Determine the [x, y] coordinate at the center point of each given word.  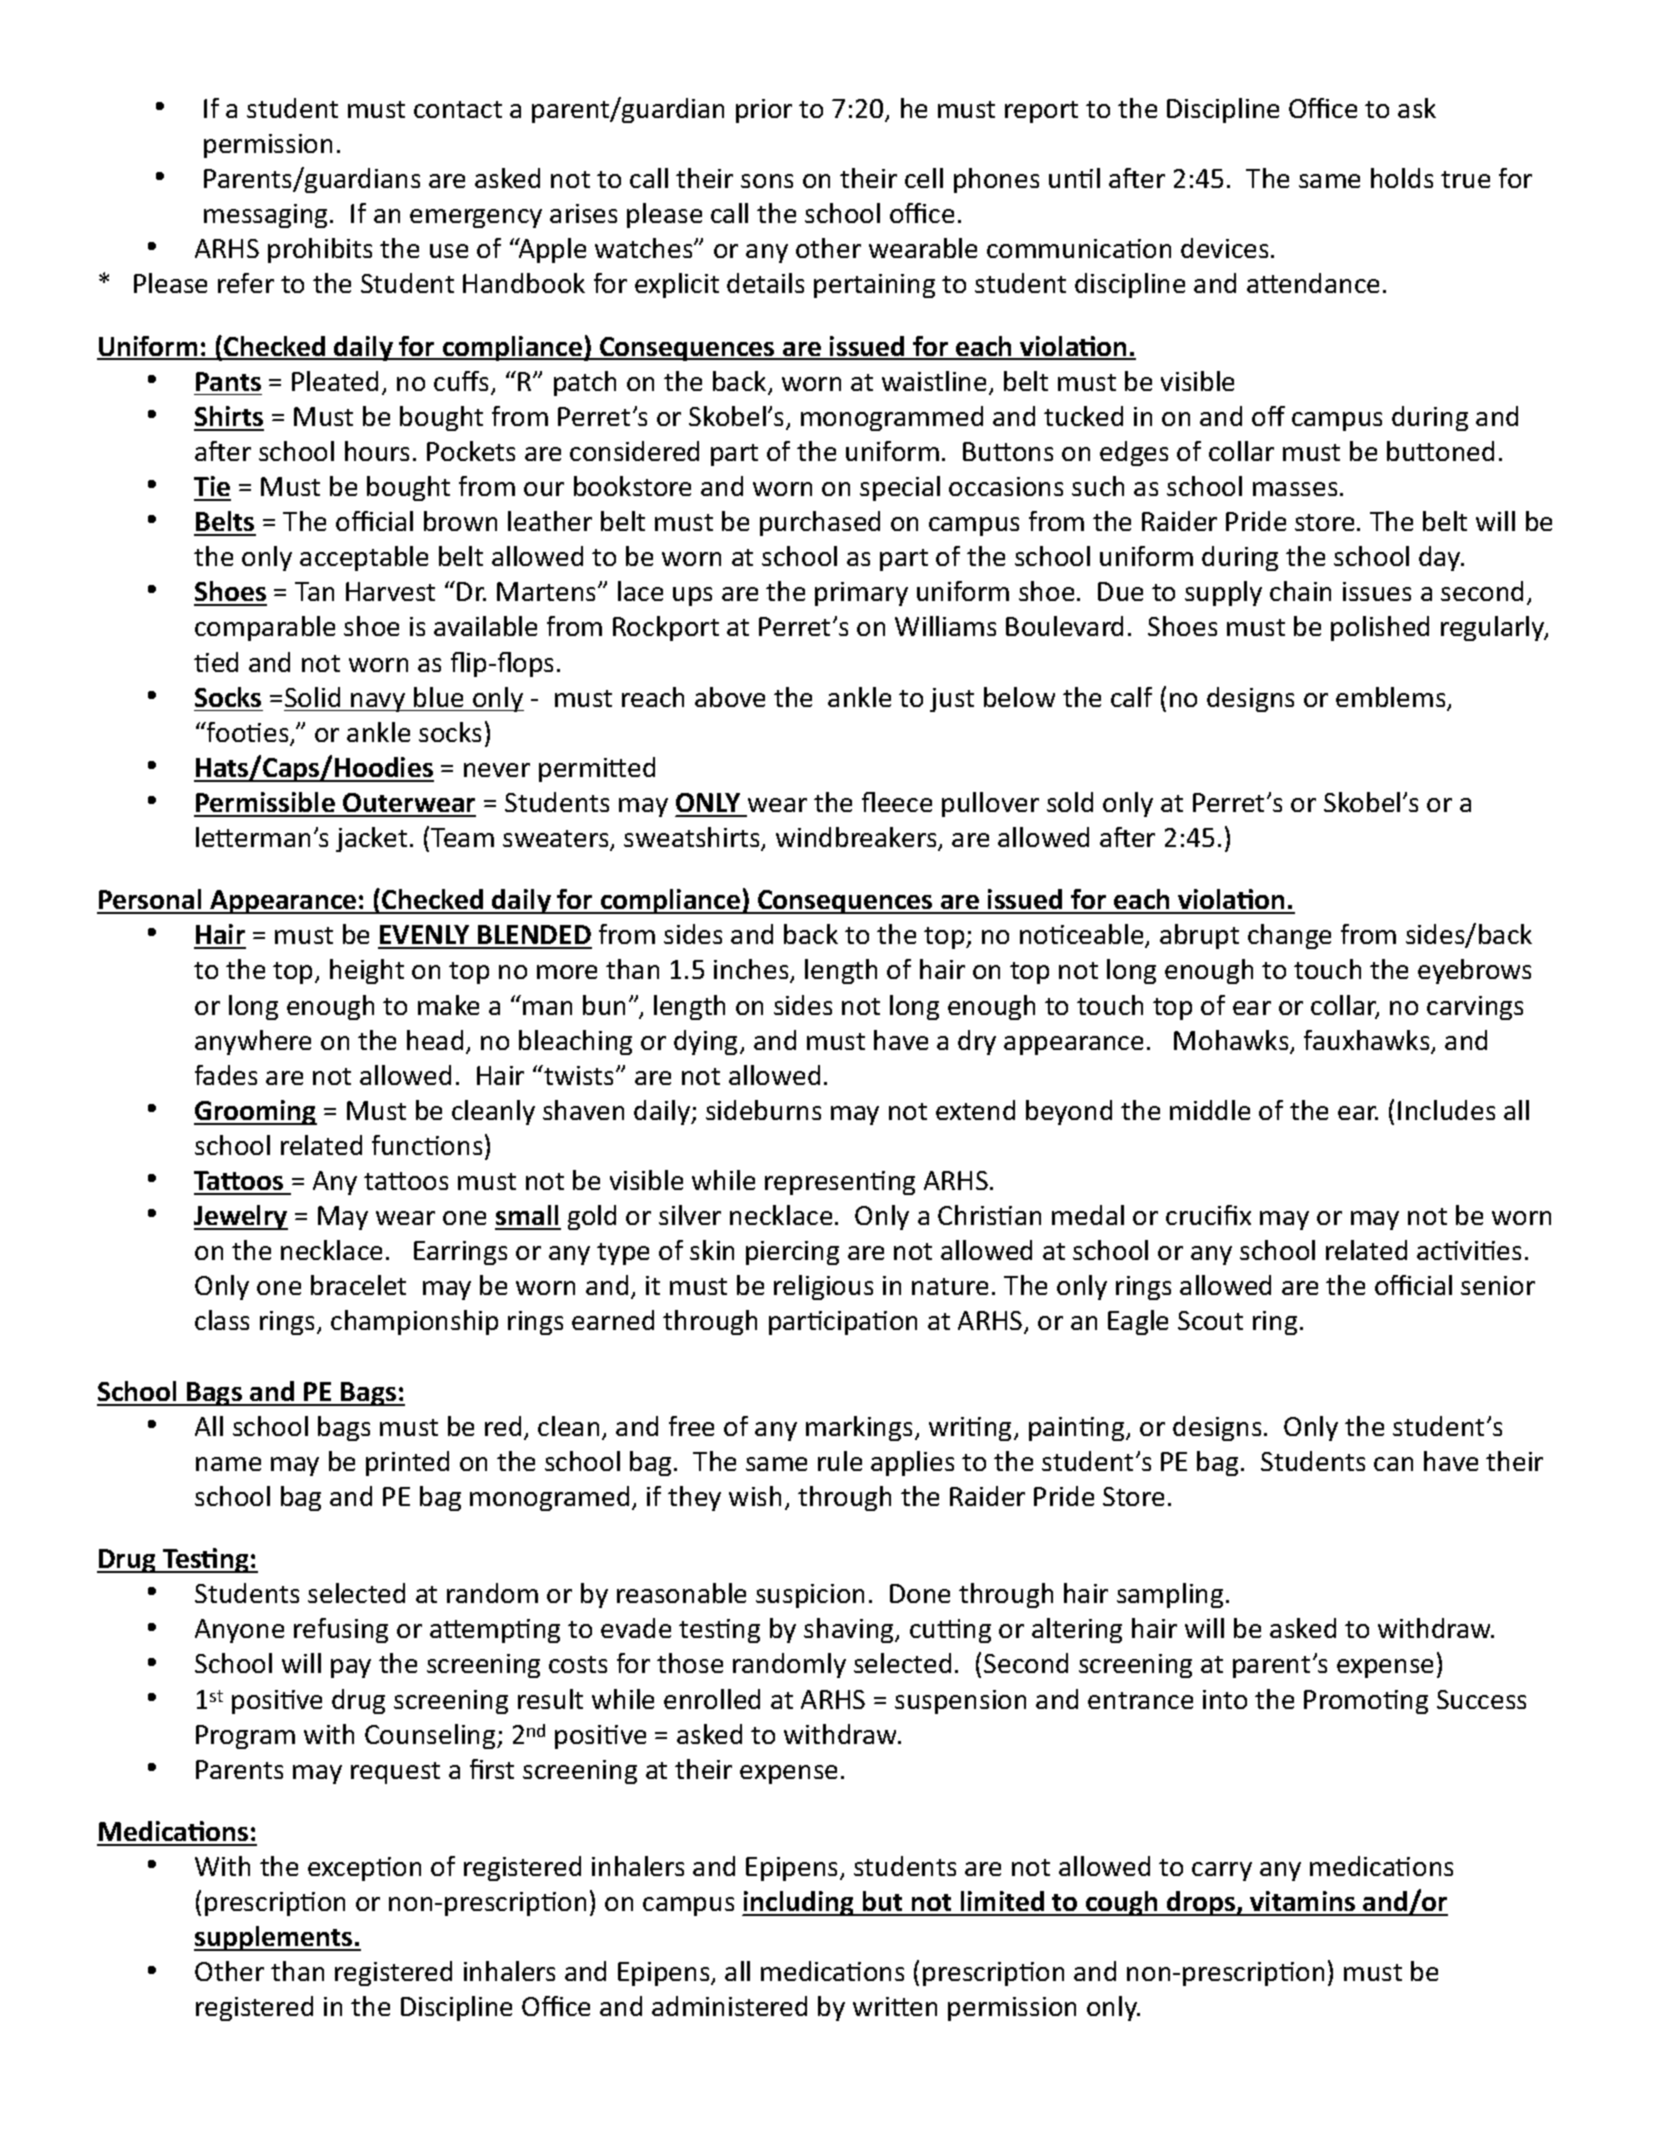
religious [823, 1287]
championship [414, 1322]
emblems [1392, 698]
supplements [274, 1938]
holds [1402, 178]
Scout [1210, 1320]
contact [458, 109]
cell [924, 178]
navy [378, 702]
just [952, 700]
